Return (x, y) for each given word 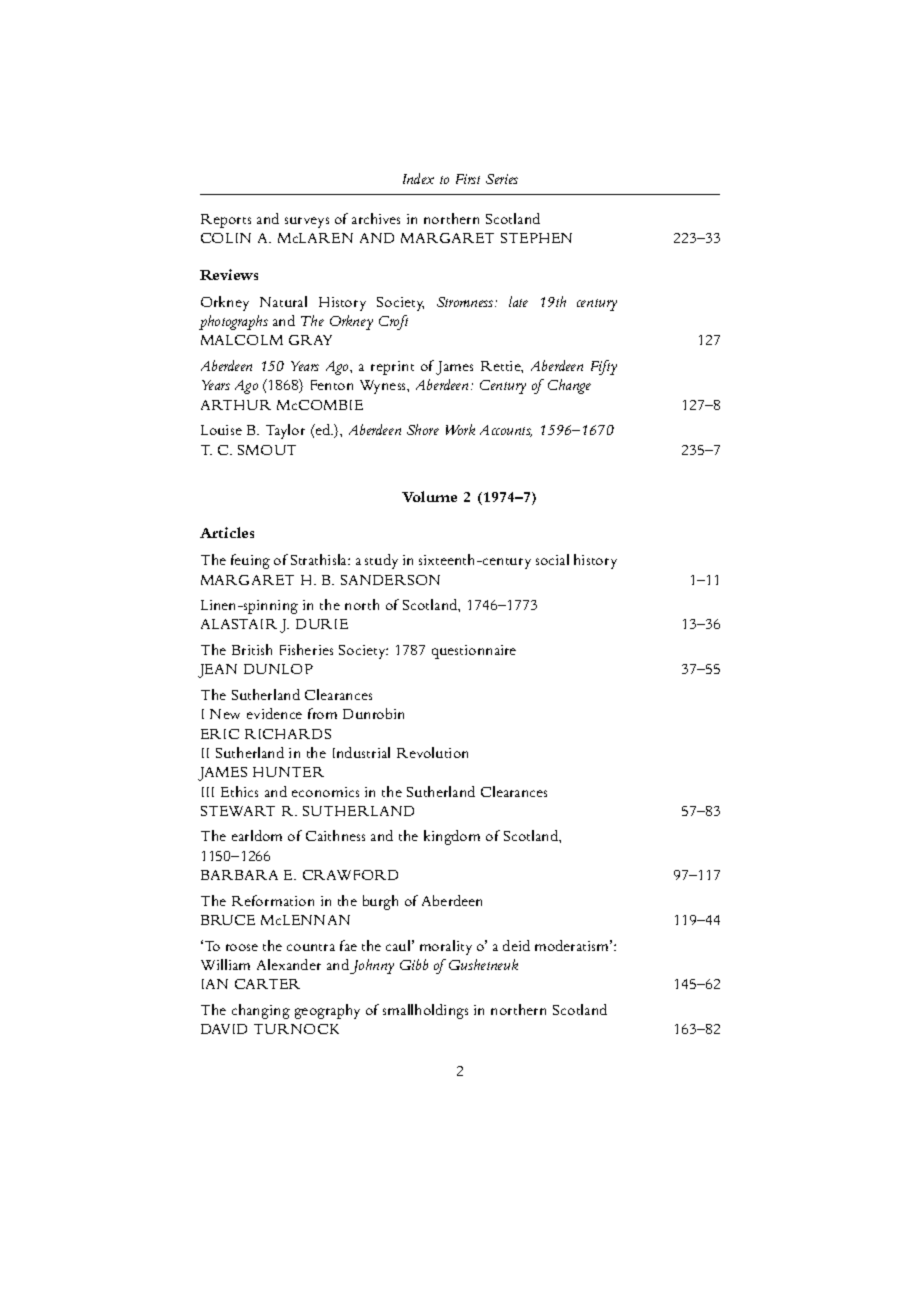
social (552, 559)
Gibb (414, 964)
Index (418, 178)
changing (261, 1011)
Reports (226, 221)
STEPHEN (536, 238)
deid (516, 945)
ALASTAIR (239, 624)
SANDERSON (390, 580)
